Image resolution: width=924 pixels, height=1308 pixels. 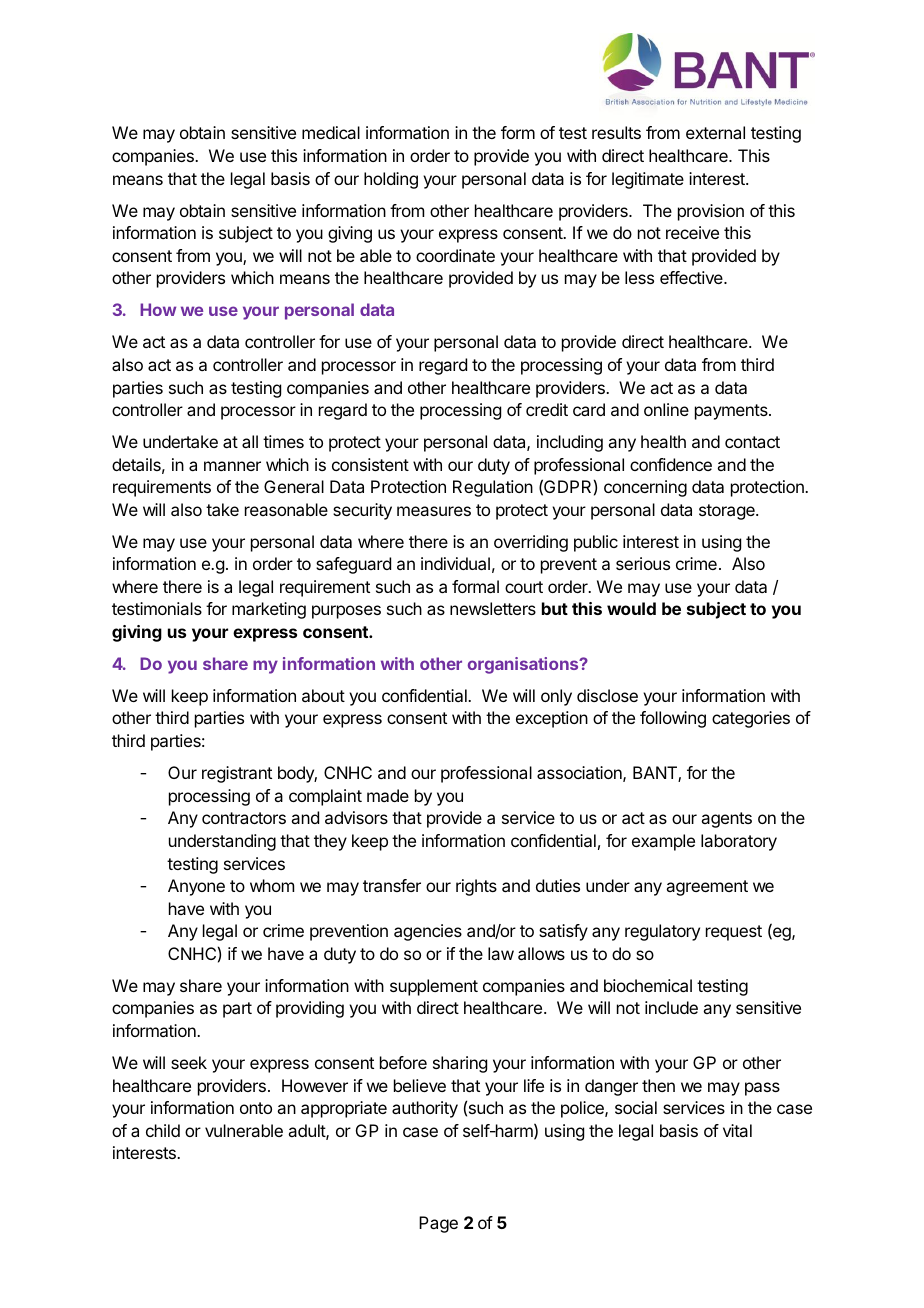 What do you see at coordinates (391, 180) in the document?
I see `holding` at bounding box center [391, 180].
